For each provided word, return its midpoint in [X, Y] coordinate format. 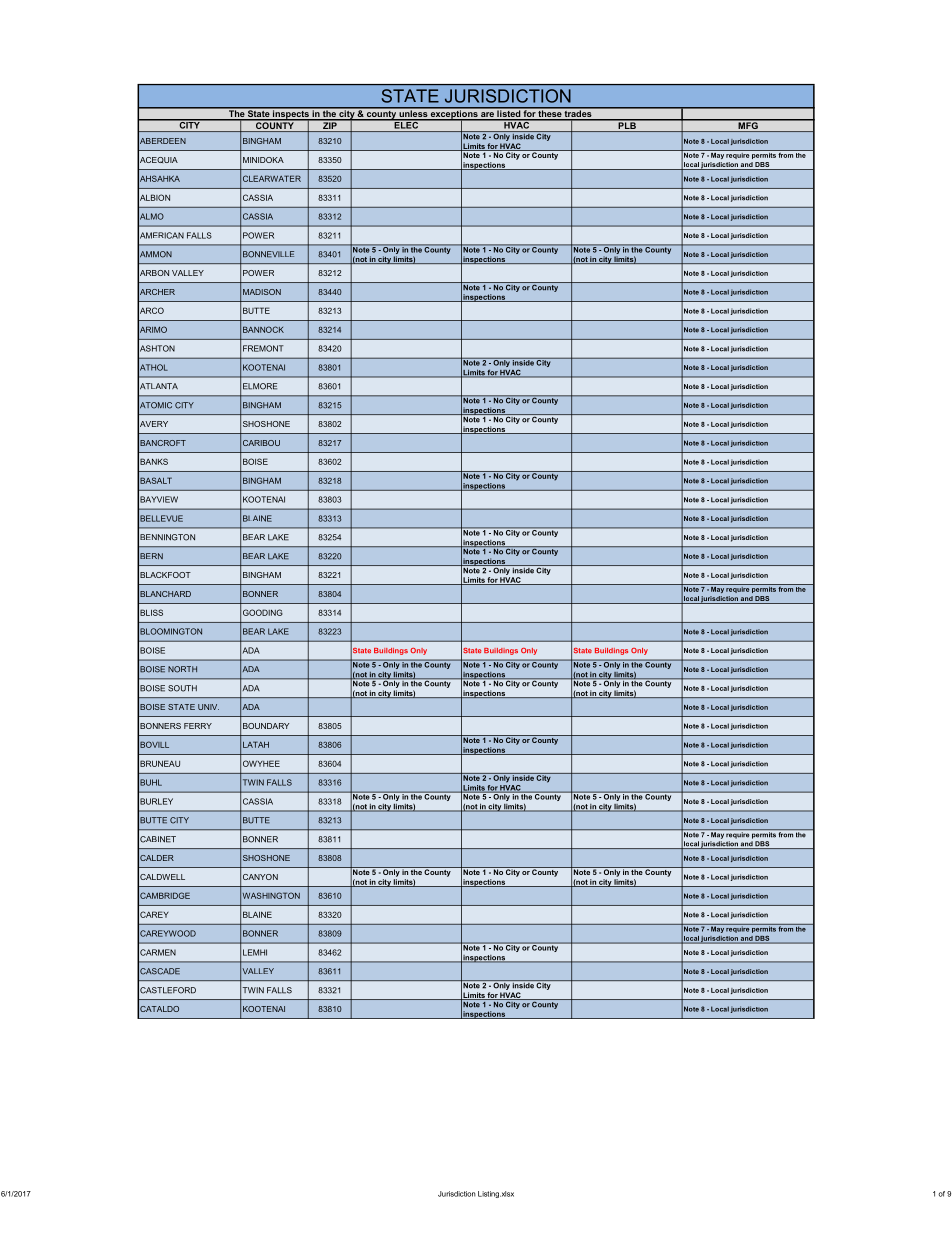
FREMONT [263, 348]
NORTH [182, 669]
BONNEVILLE [268, 254]
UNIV [208, 707]
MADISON [262, 292]
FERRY [198, 726]
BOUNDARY [266, 726]
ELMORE [260, 386]
